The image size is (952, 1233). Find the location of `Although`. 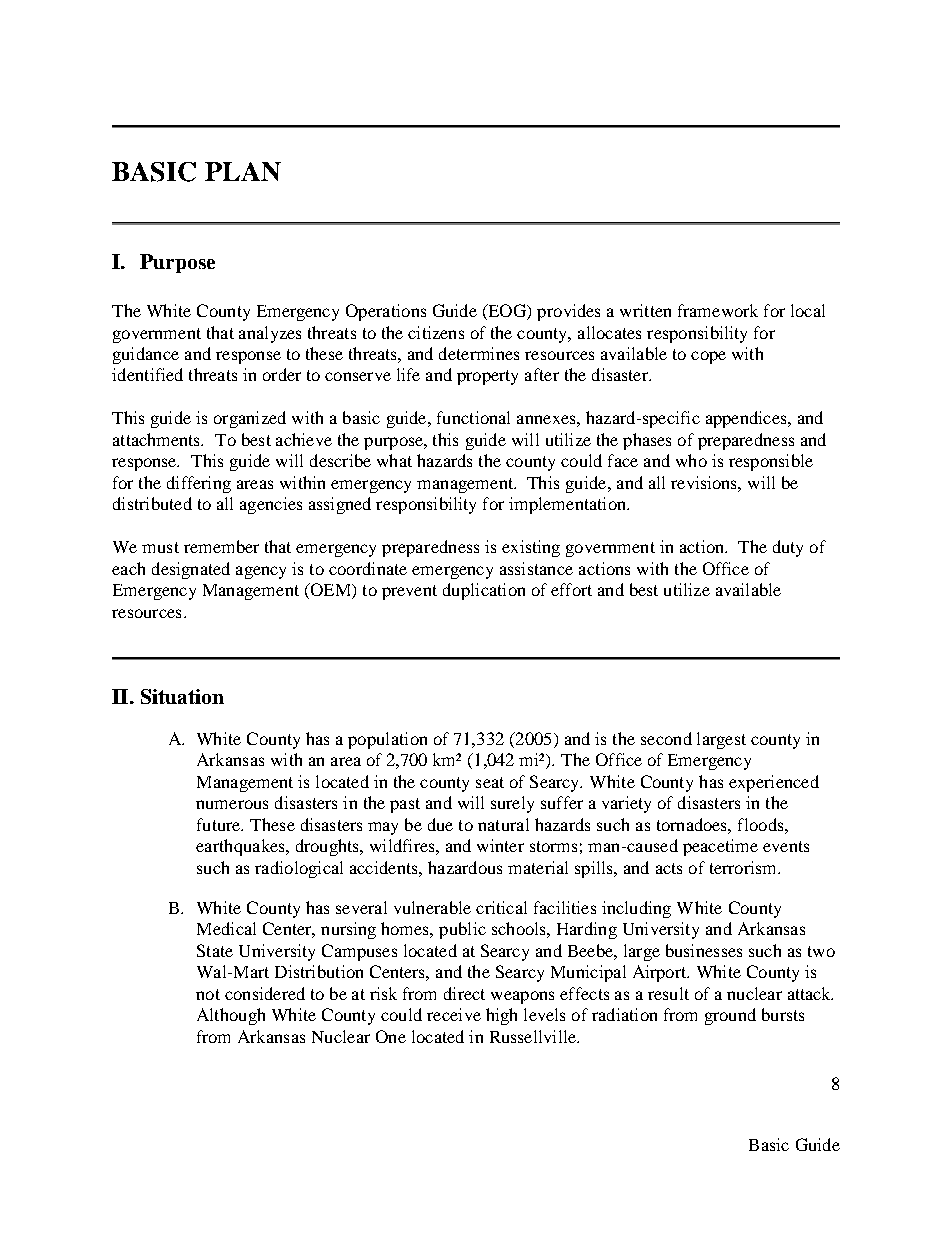

Although is located at coordinates (231, 1016).
